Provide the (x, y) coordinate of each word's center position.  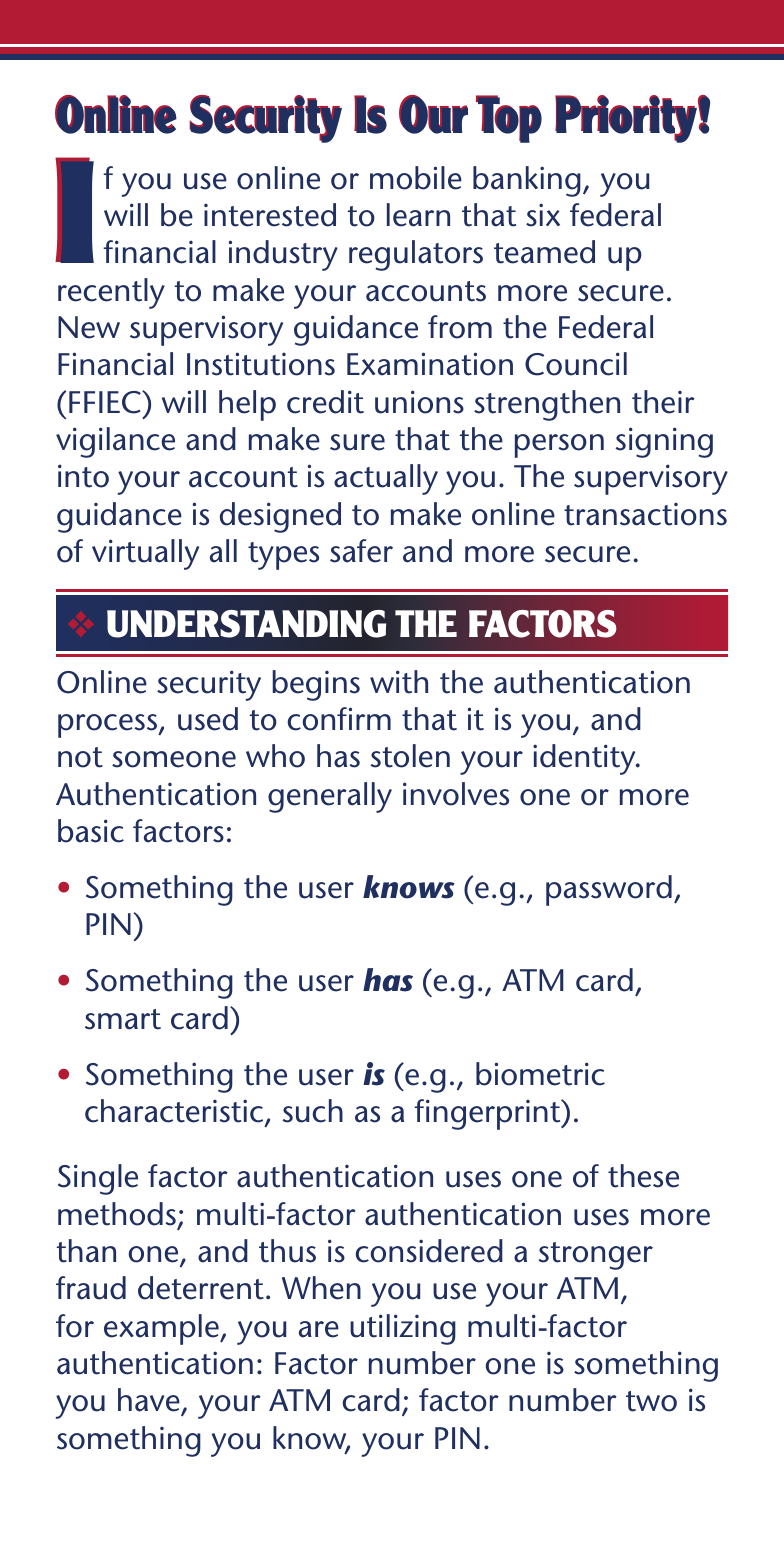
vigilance (115, 442)
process (109, 726)
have (150, 1401)
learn (418, 215)
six (543, 215)
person (559, 446)
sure (357, 442)
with (399, 682)
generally (330, 797)
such (313, 1111)
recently (111, 293)
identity (585, 759)
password (609, 890)
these (643, 1176)
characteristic (175, 1112)
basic (91, 831)
